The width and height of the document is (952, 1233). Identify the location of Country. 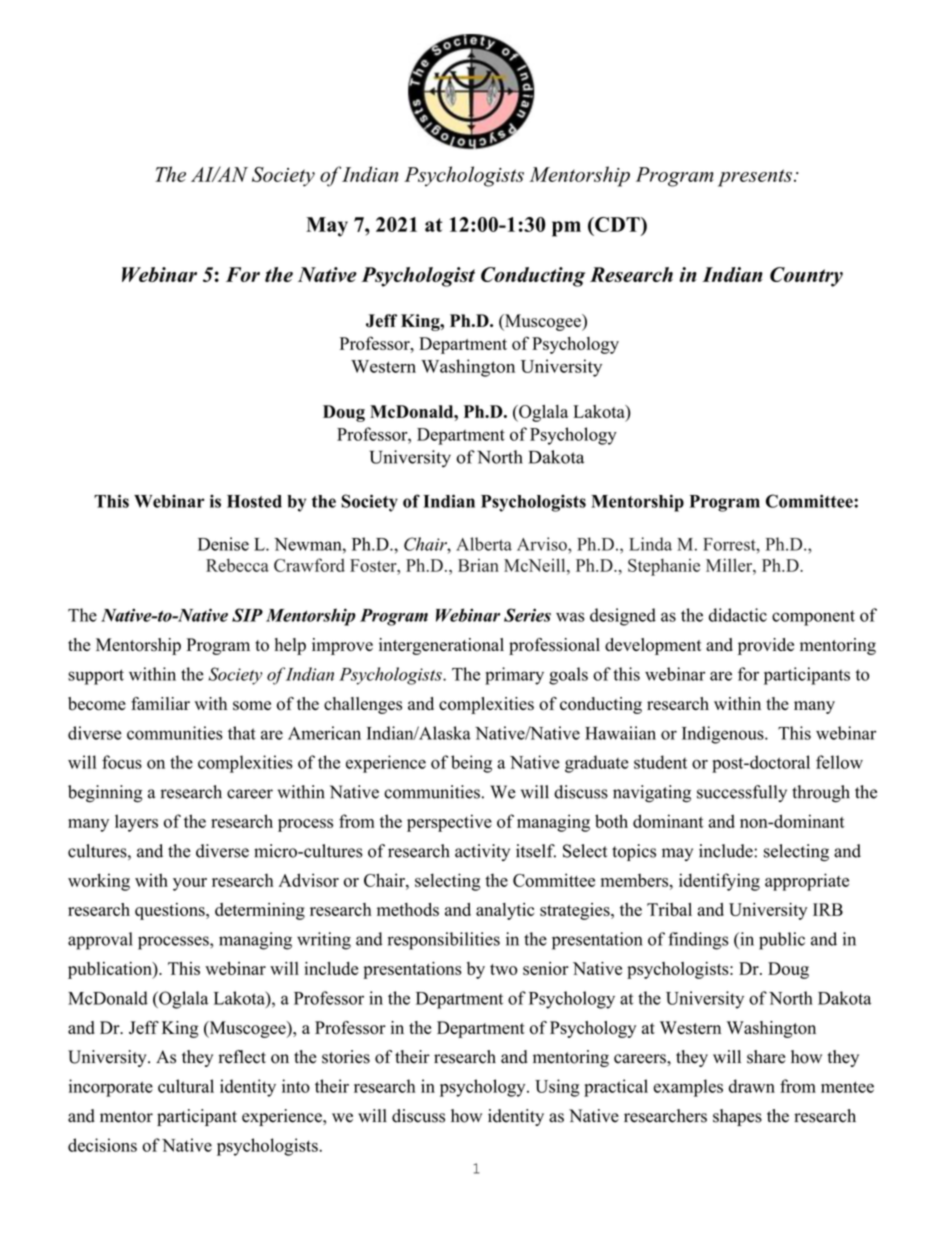
(806, 277).
